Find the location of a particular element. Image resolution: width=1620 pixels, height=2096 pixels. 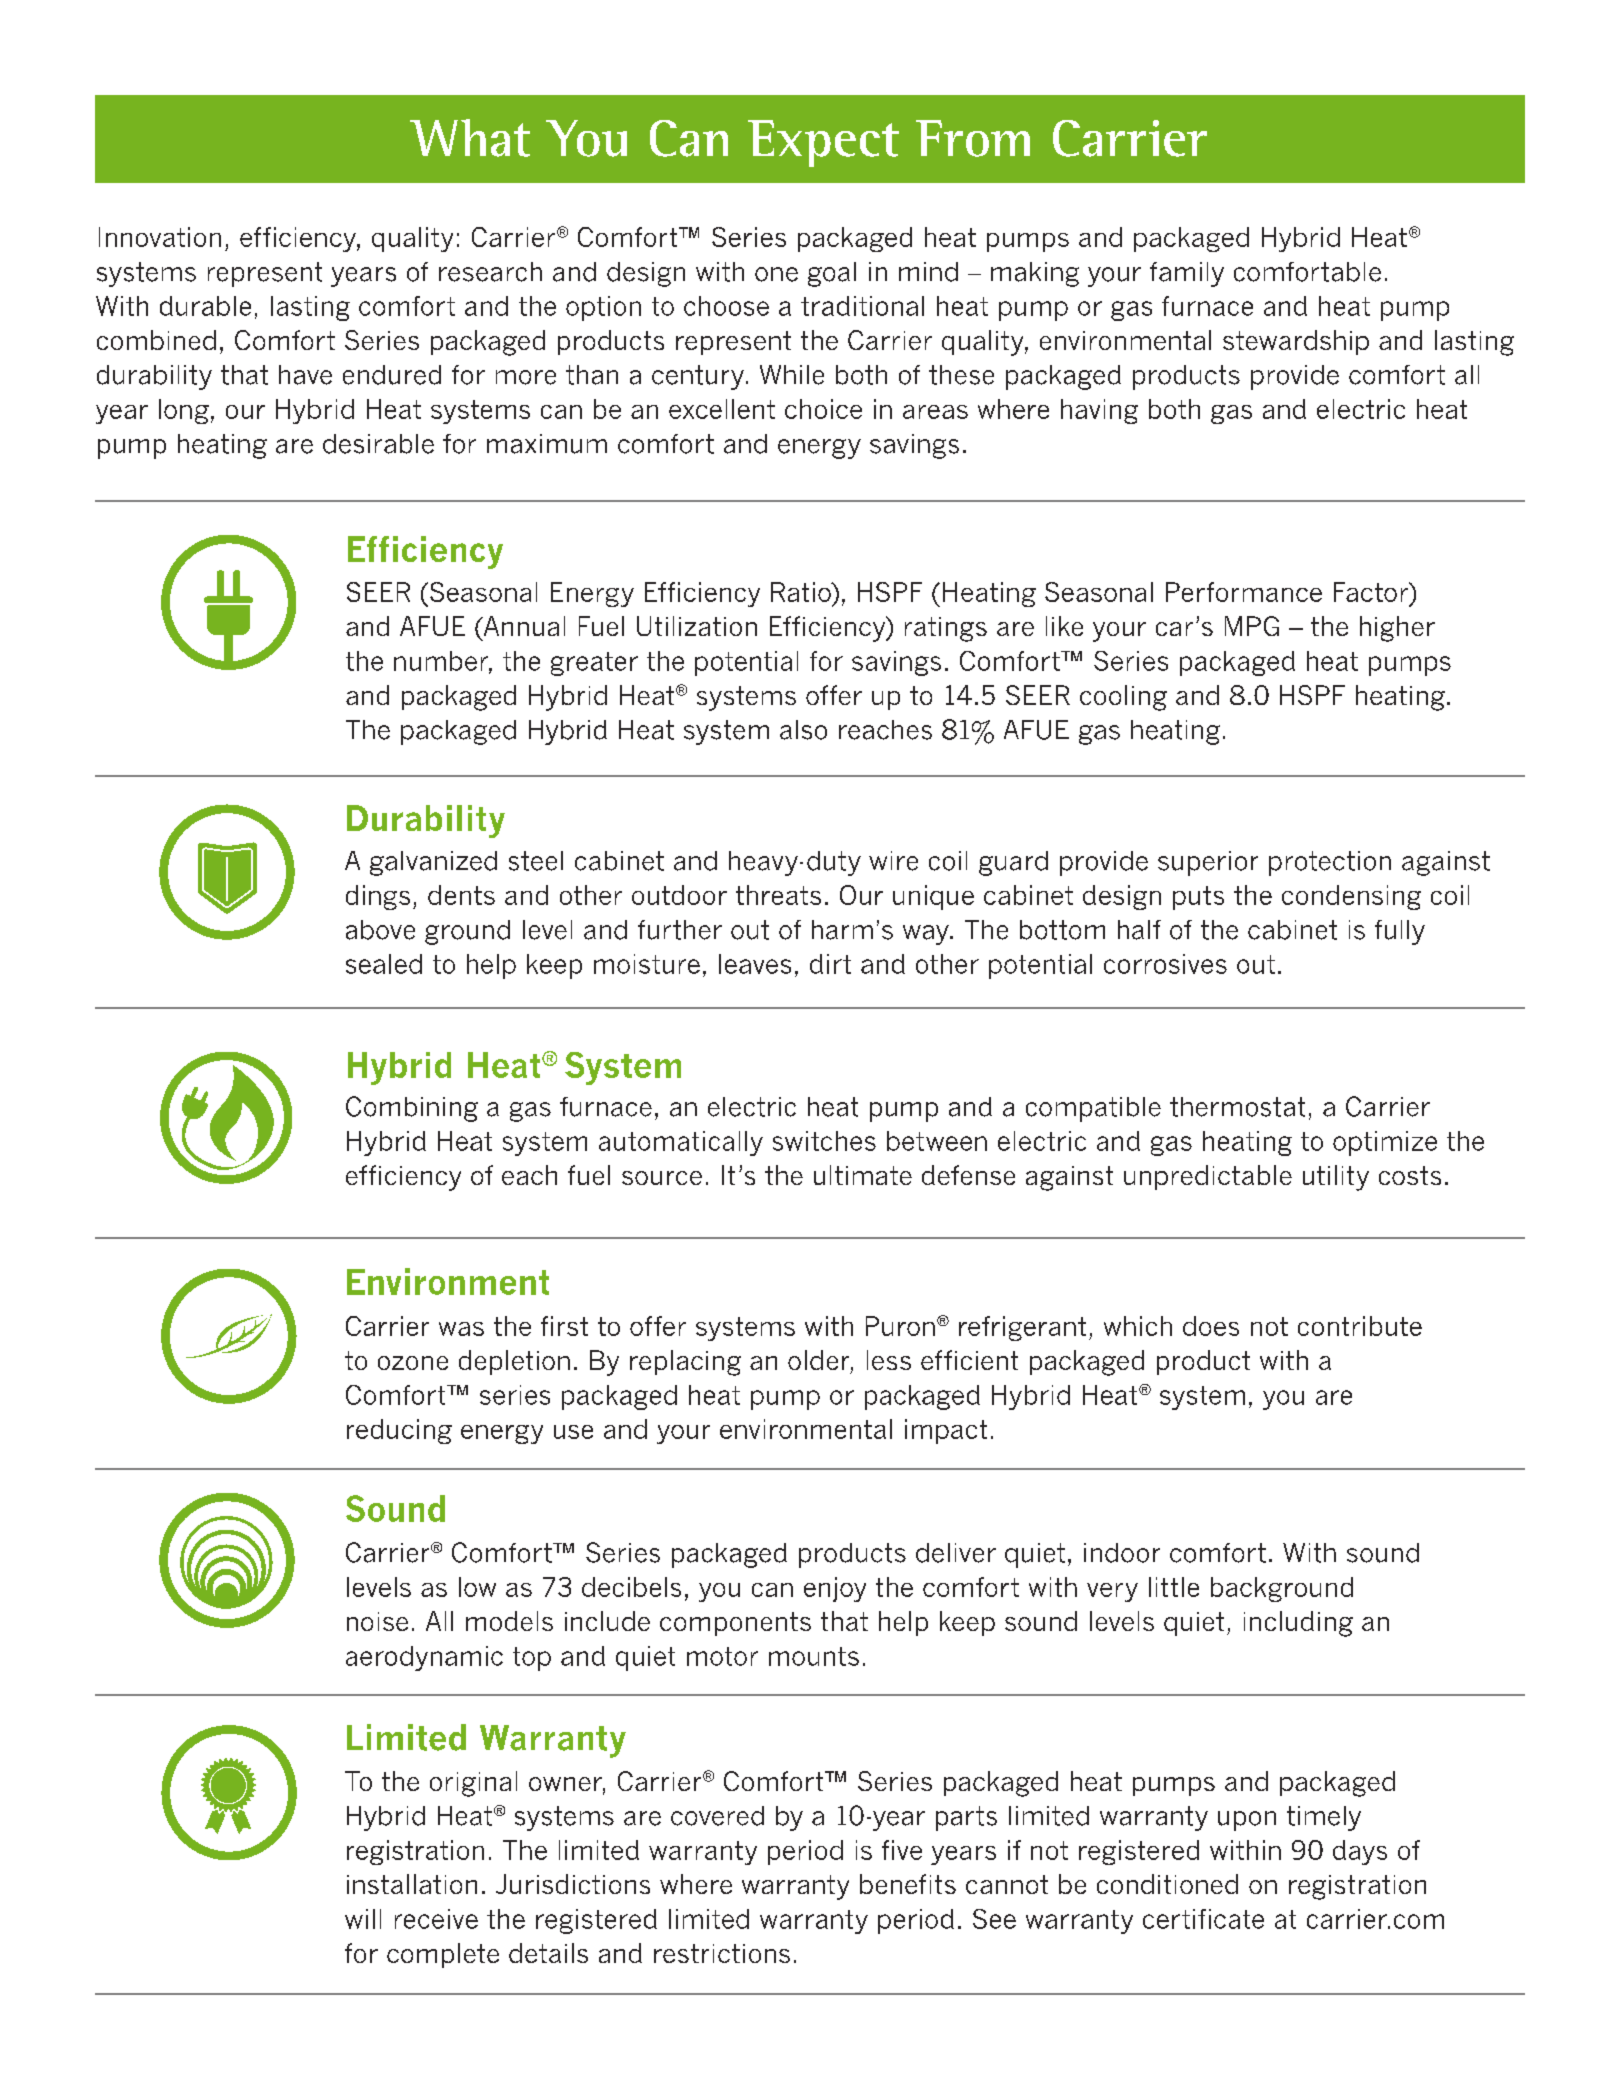

Annual is located at coordinates (523, 626).
